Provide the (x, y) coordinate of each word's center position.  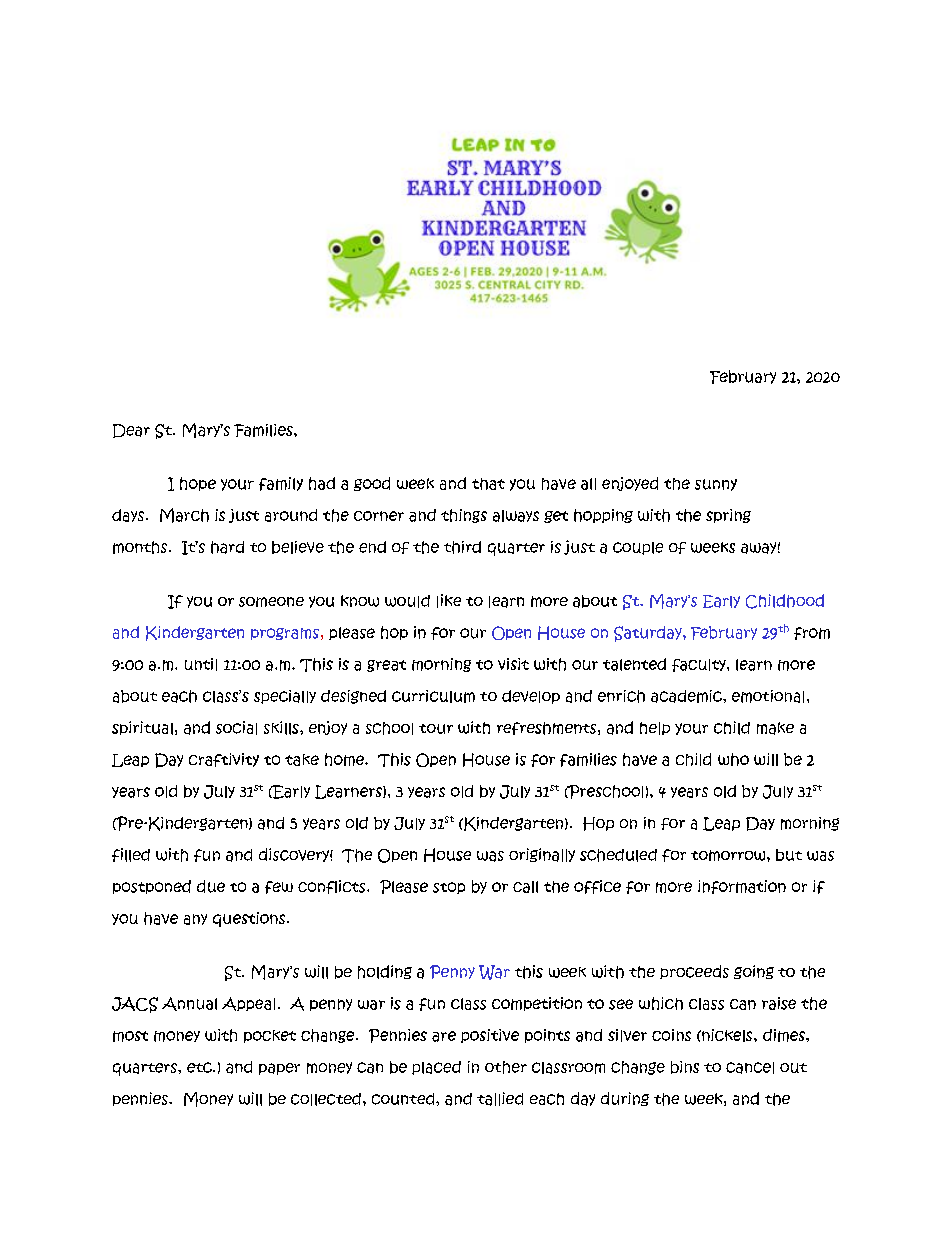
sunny (716, 485)
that (488, 484)
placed (436, 1068)
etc (200, 1067)
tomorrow (729, 855)
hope (198, 484)
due (211, 886)
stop (449, 888)
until (201, 664)
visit (513, 664)
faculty (700, 665)
